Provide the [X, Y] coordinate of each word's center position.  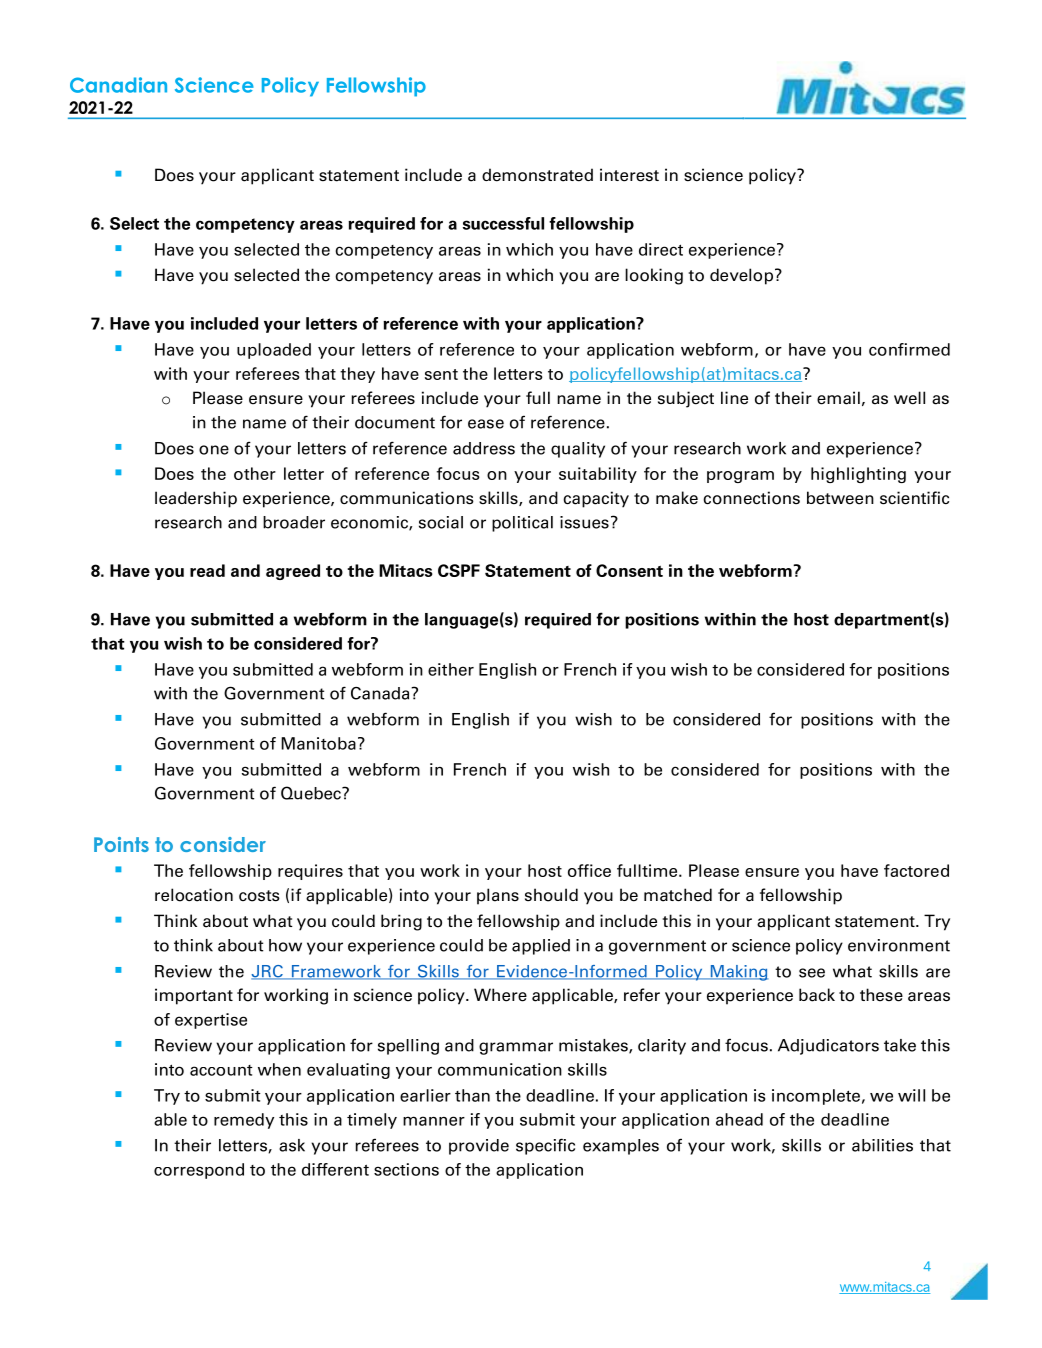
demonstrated [537, 175]
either [451, 669]
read [207, 570]
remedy [244, 1121]
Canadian [118, 85]
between [840, 498]
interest [629, 175]
